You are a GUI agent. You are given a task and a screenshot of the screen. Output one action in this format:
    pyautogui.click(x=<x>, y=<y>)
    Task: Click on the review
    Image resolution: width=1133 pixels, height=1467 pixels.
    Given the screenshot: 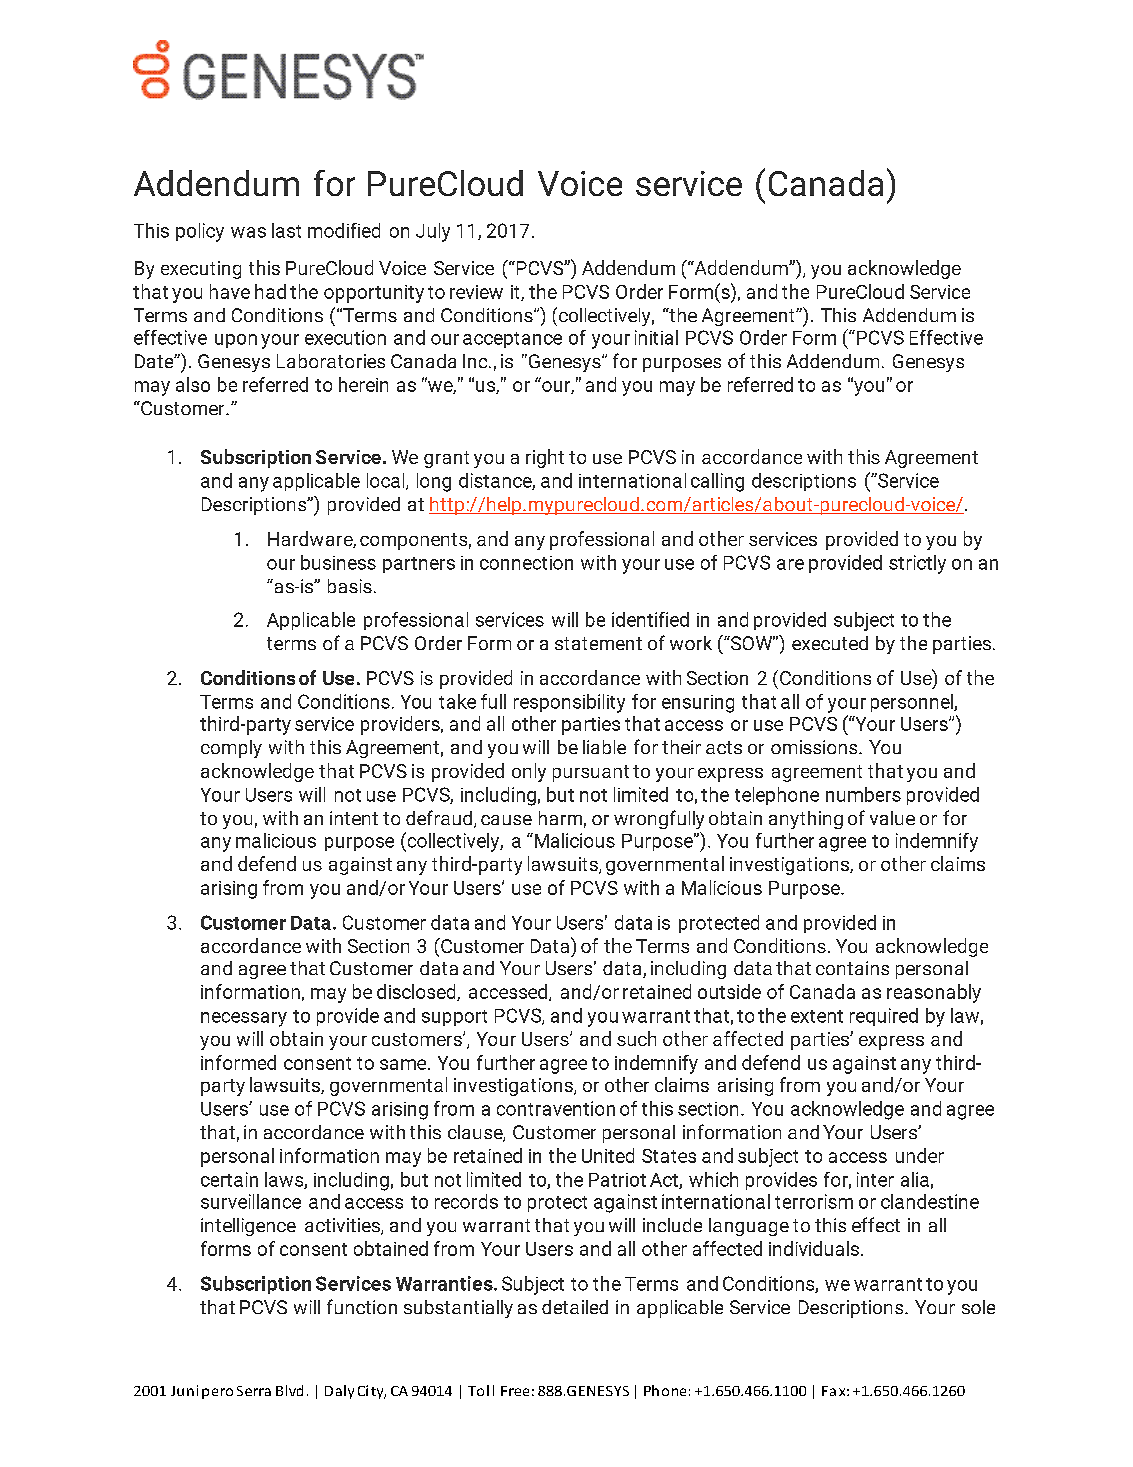 What is the action you would take?
    pyautogui.click(x=476, y=292)
